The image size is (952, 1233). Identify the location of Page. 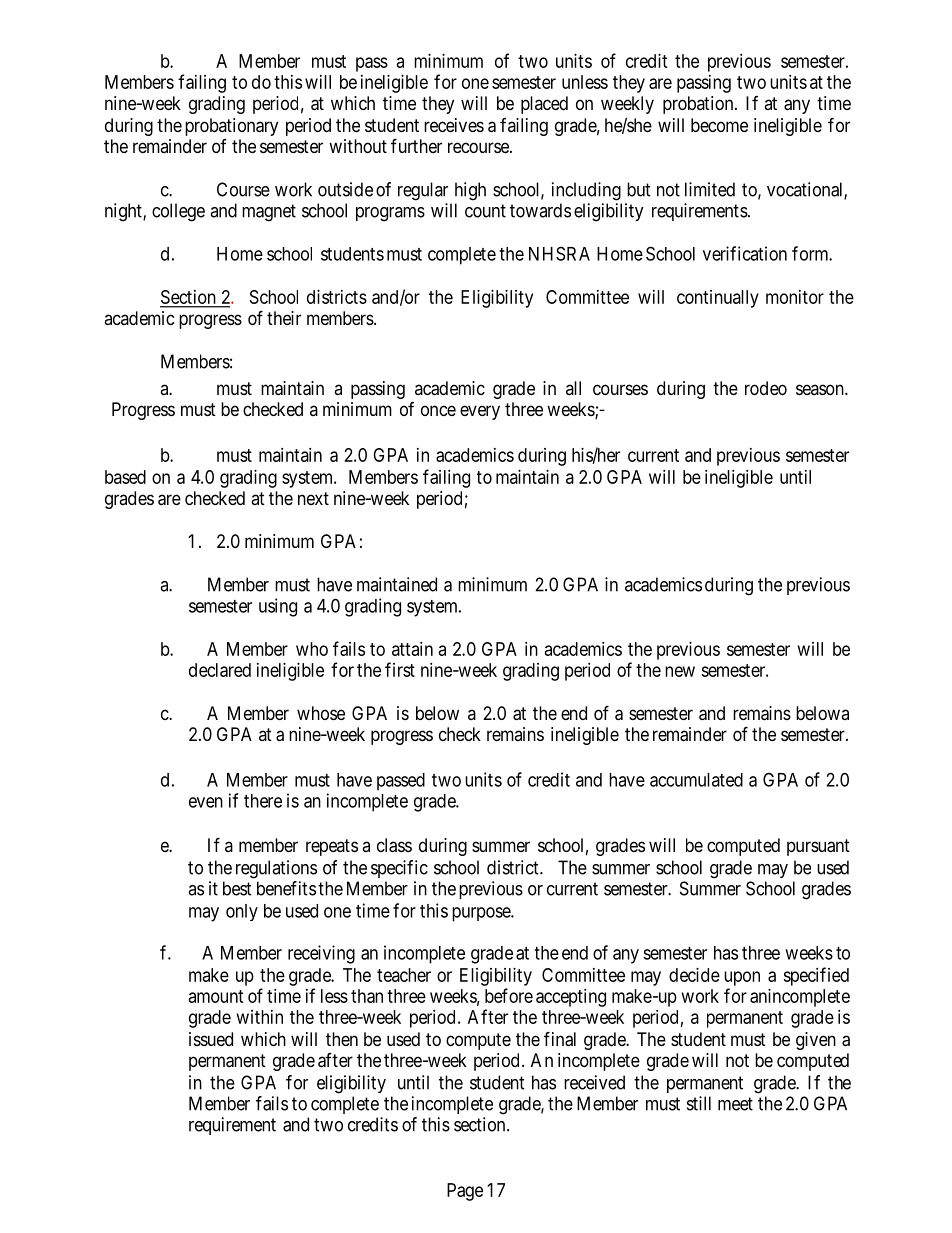
(465, 1192).
